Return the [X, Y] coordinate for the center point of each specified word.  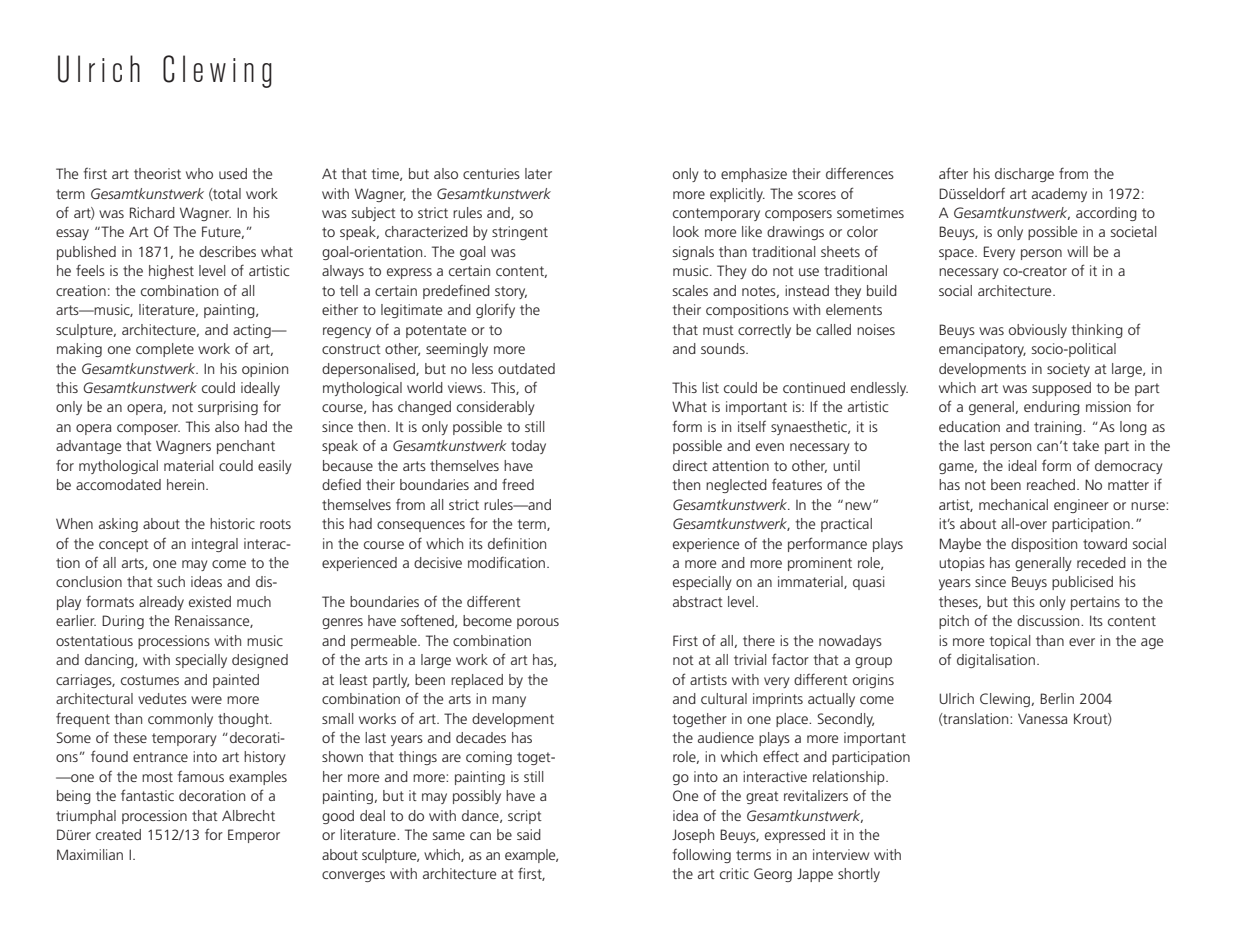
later [538, 173]
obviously [1038, 331]
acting [253, 331]
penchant [246, 447]
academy [1059, 195]
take [1085, 445]
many [509, 701]
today [528, 447]
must [718, 330]
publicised [1082, 583]
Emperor [254, 836]
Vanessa [1042, 718]
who [199, 173]
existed [210, 601]
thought [244, 720]
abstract [698, 601]
